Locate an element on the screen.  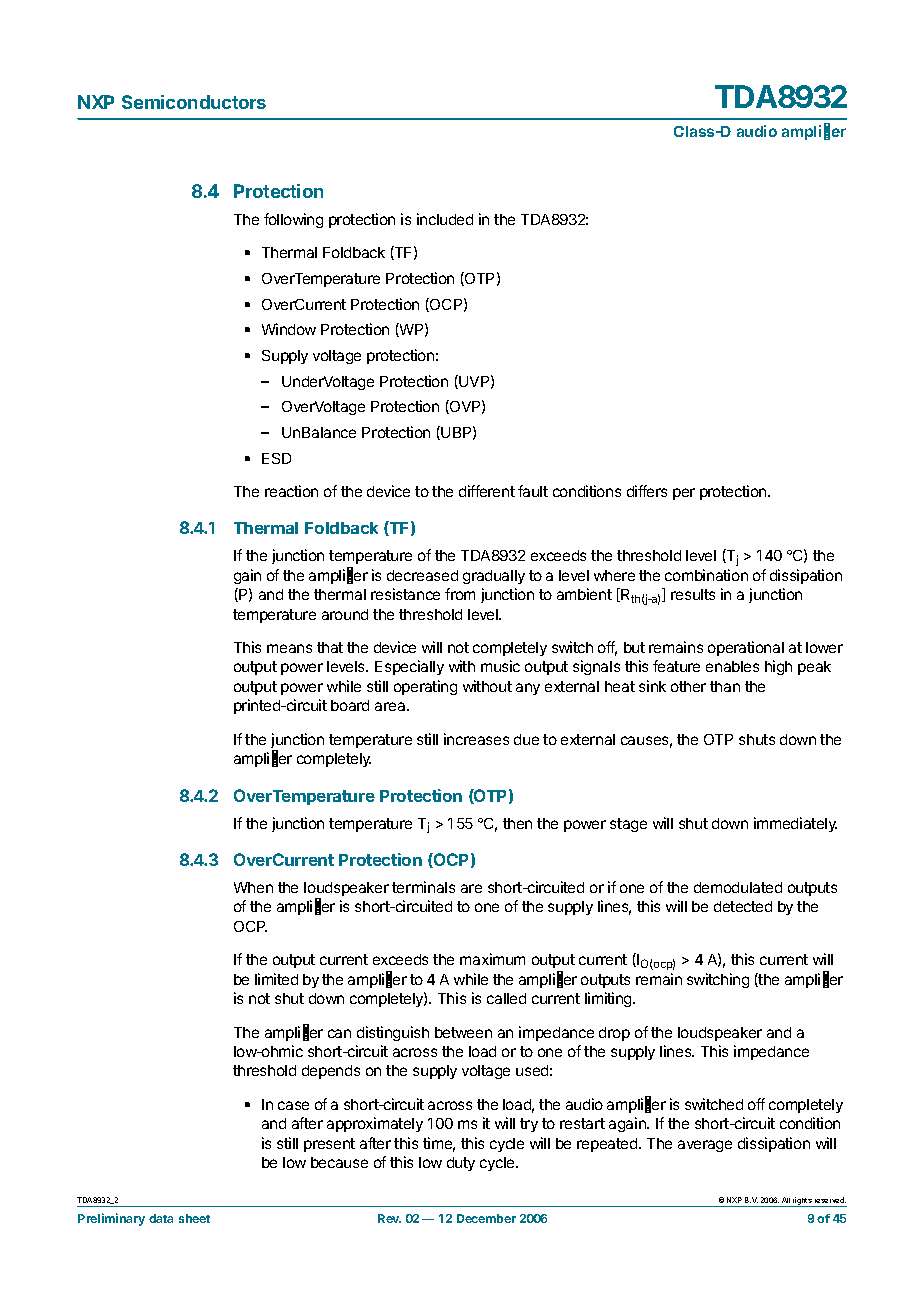
sheet is located at coordinates (194, 1218).
